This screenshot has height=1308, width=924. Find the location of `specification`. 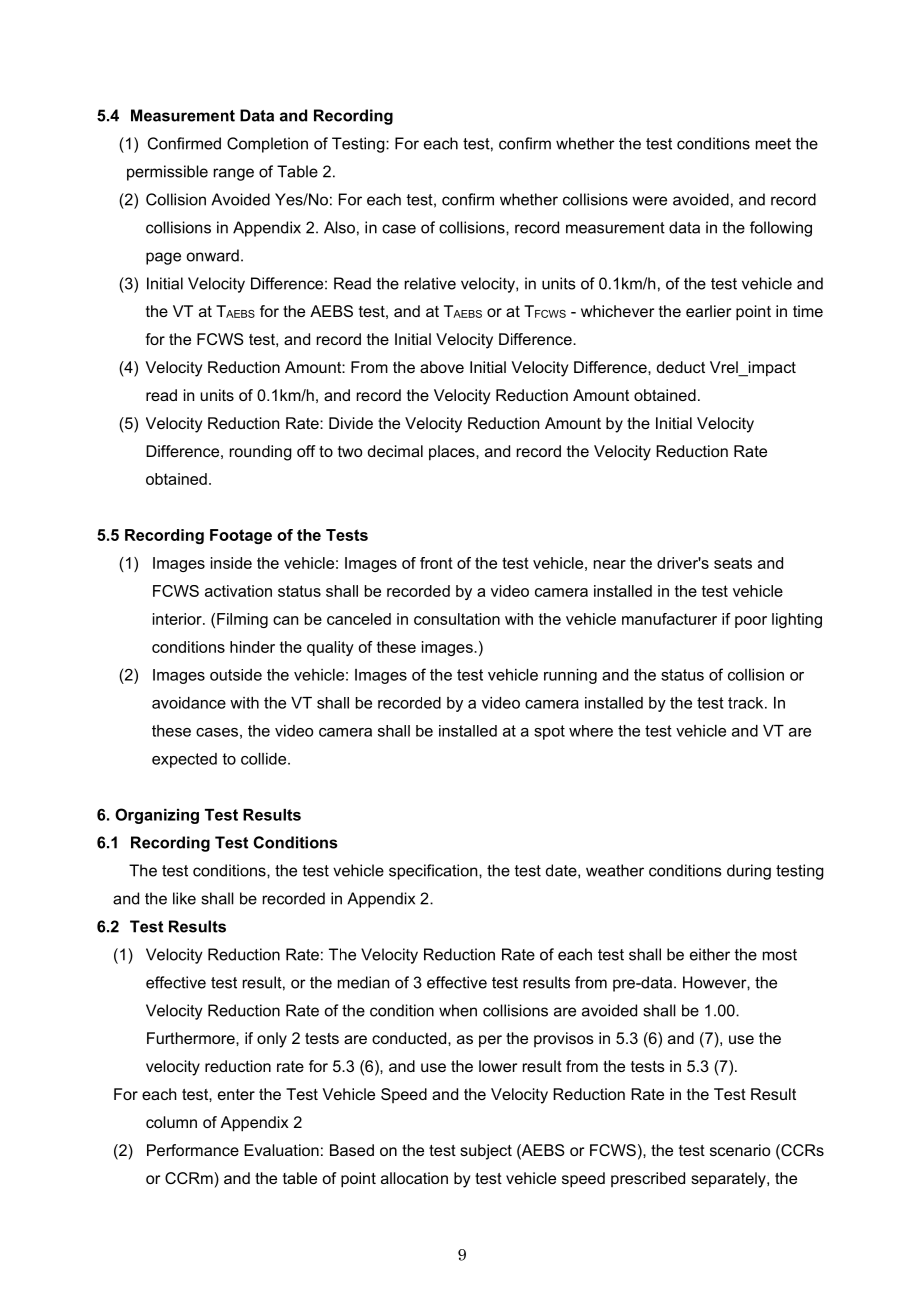

specification is located at coordinates (434, 872).
